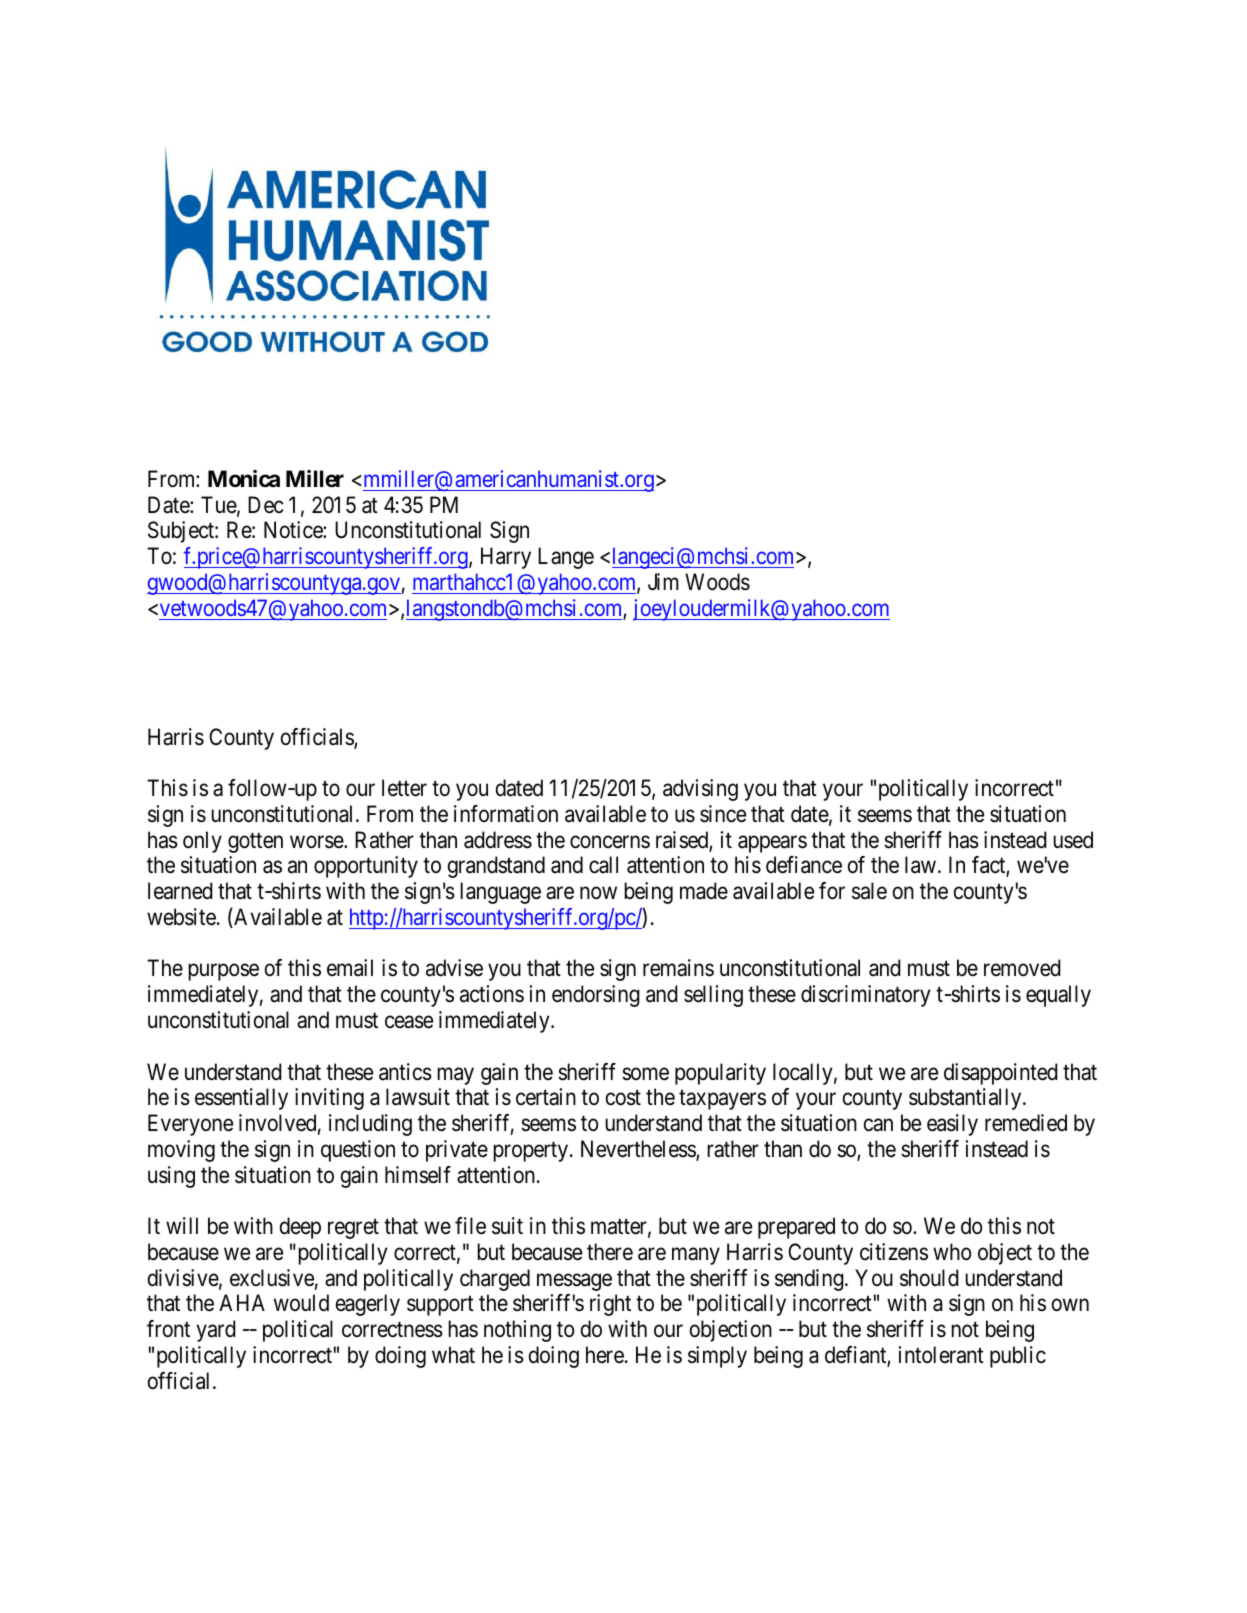 This image has width=1247, height=1613. I want to click on yard, so click(216, 1331).
